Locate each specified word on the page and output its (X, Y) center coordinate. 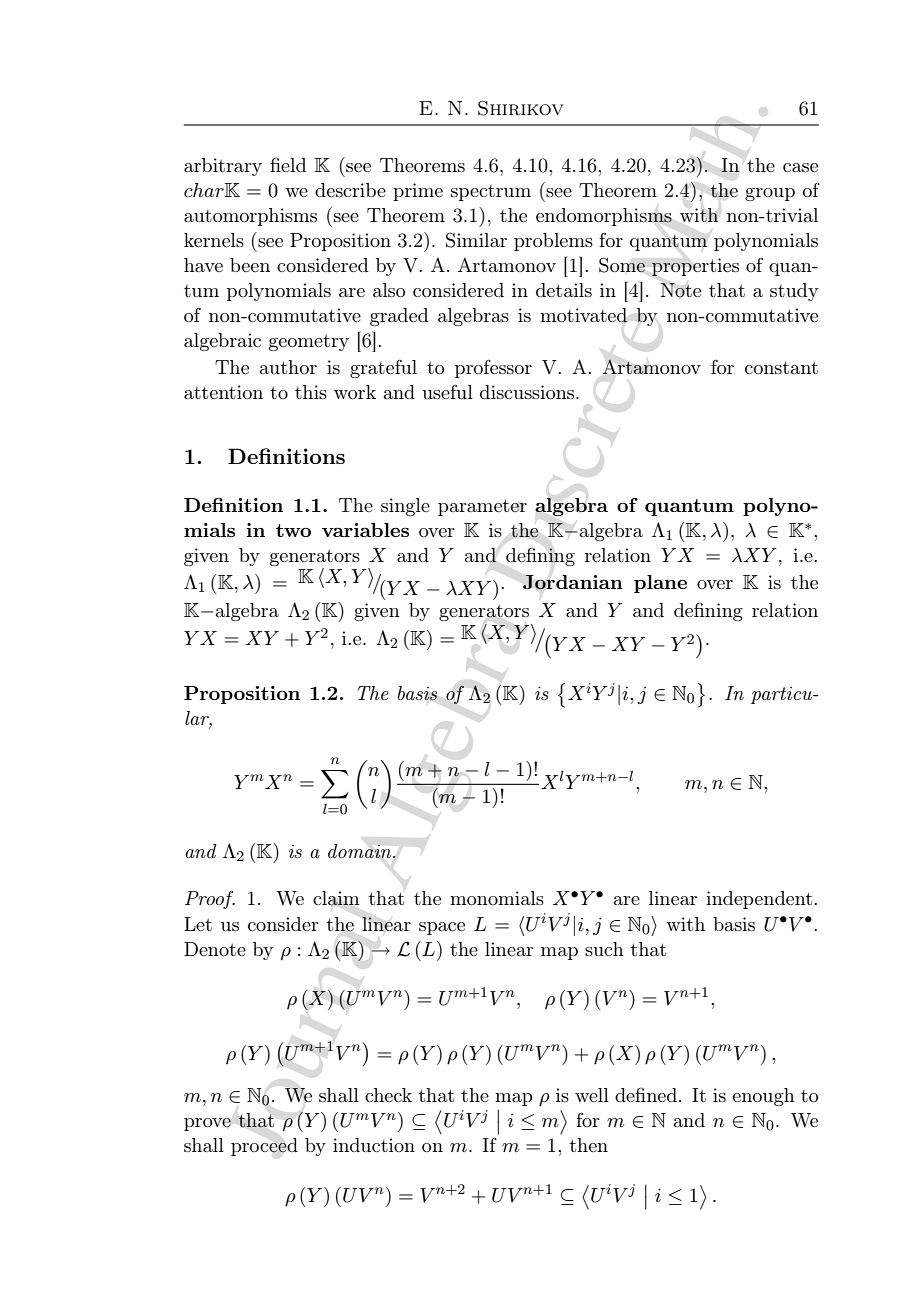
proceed (264, 1147)
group (770, 194)
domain (361, 851)
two (293, 530)
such (604, 949)
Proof (210, 899)
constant (781, 367)
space (442, 928)
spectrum (491, 193)
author (288, 367)
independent (759, 900)
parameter (482, 507)
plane (660, 584)
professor (493, 369)
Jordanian (573, 582)
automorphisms (250, 217)
